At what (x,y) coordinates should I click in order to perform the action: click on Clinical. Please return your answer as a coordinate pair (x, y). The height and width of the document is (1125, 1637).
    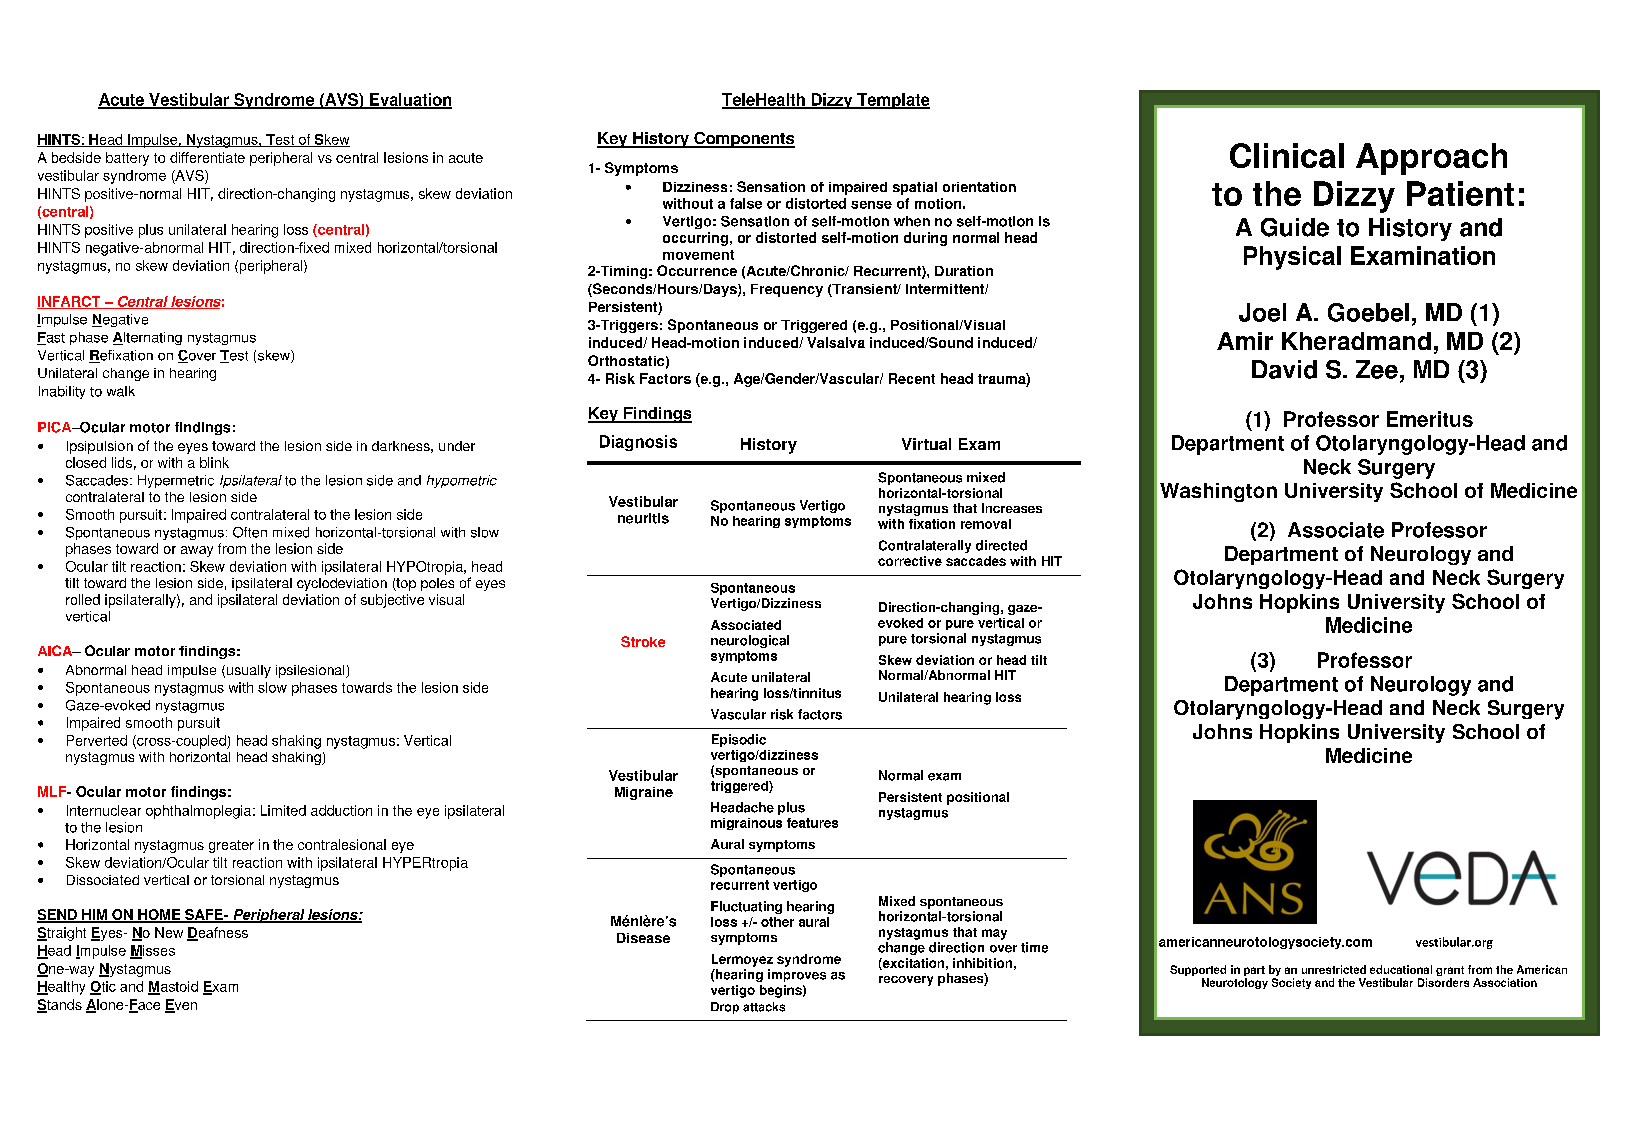
    Looking at the image, I should click on (1287, 155).
